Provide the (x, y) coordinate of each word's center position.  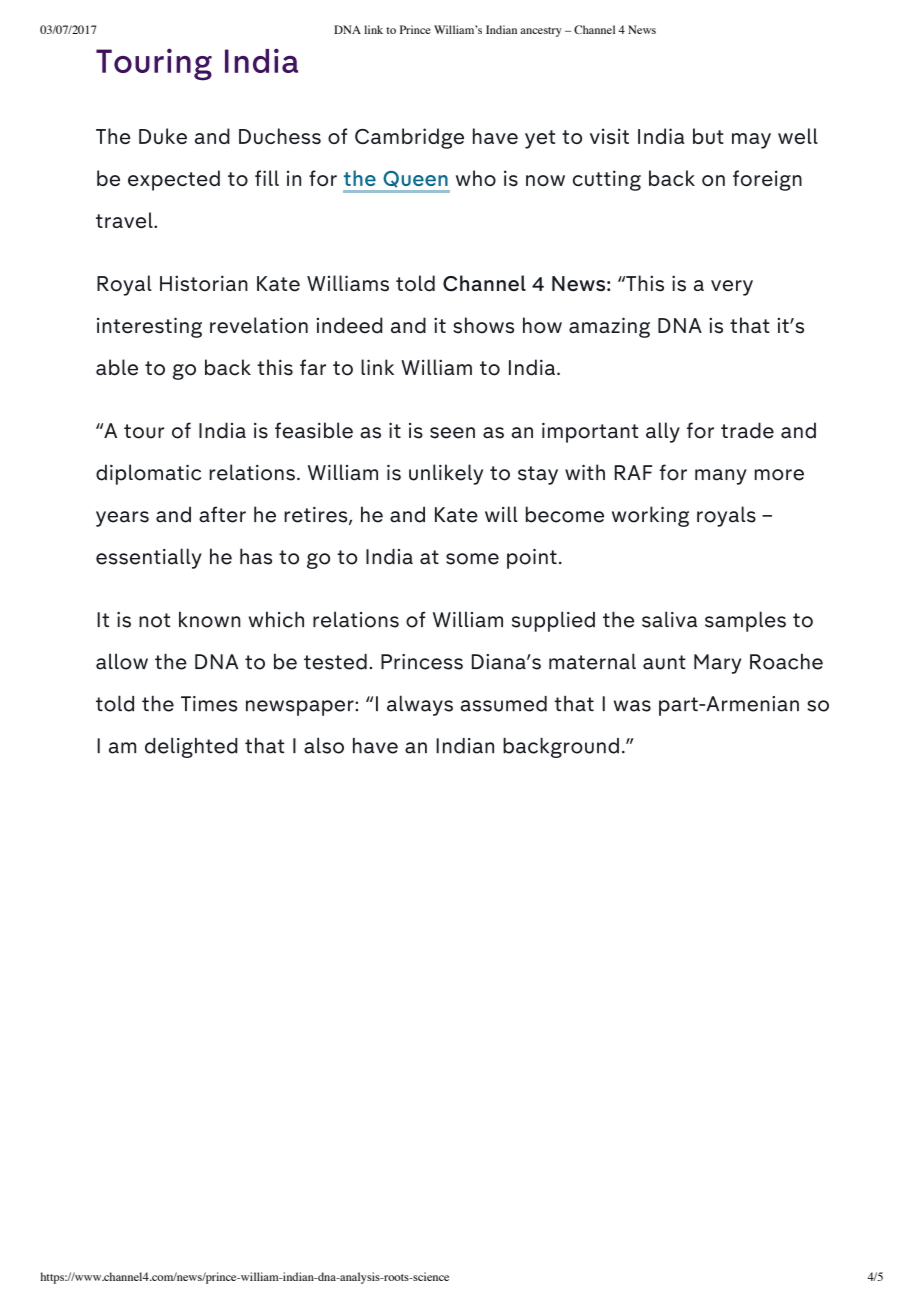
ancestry (541, 32)
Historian (204, 283)
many (721, 477)
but (708, 136)
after (222, 514)
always (420, 705)
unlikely (446, 474)
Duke (163, 136)
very (732, 288)
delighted (191, 747)
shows (483, 325)
